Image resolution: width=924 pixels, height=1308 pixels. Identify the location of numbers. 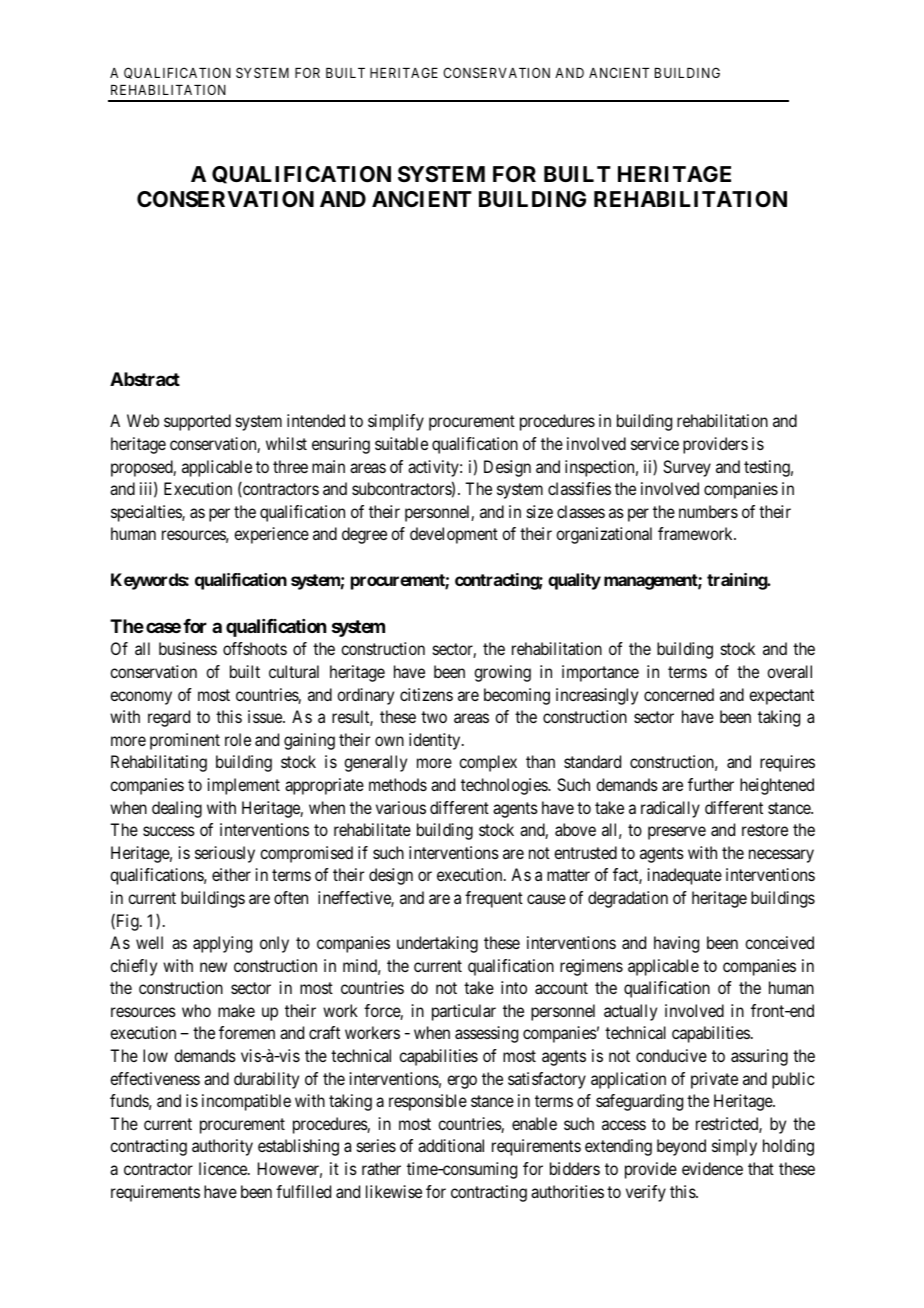
(708, 511).
